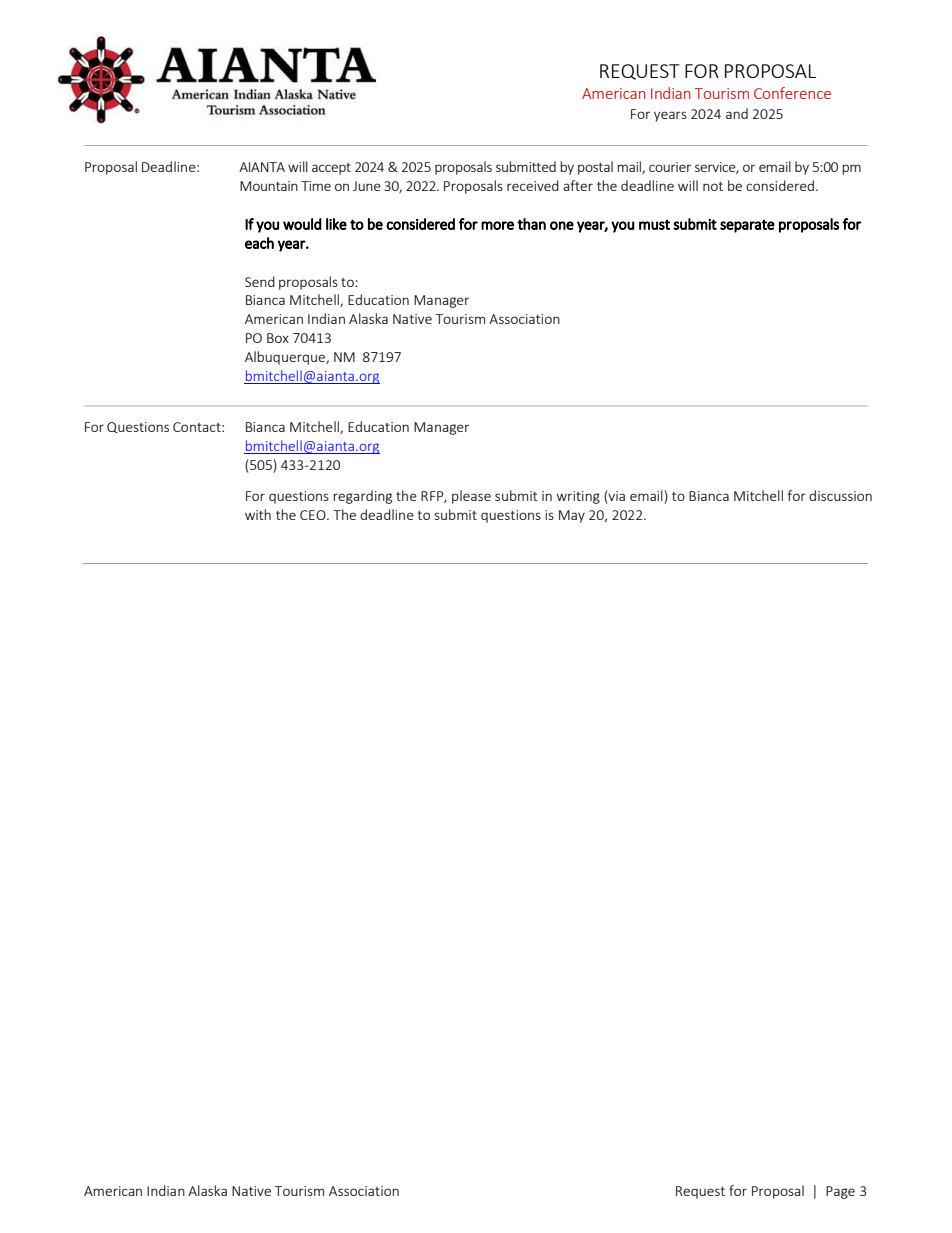  I want to click on Page, so click(840, 1192).
